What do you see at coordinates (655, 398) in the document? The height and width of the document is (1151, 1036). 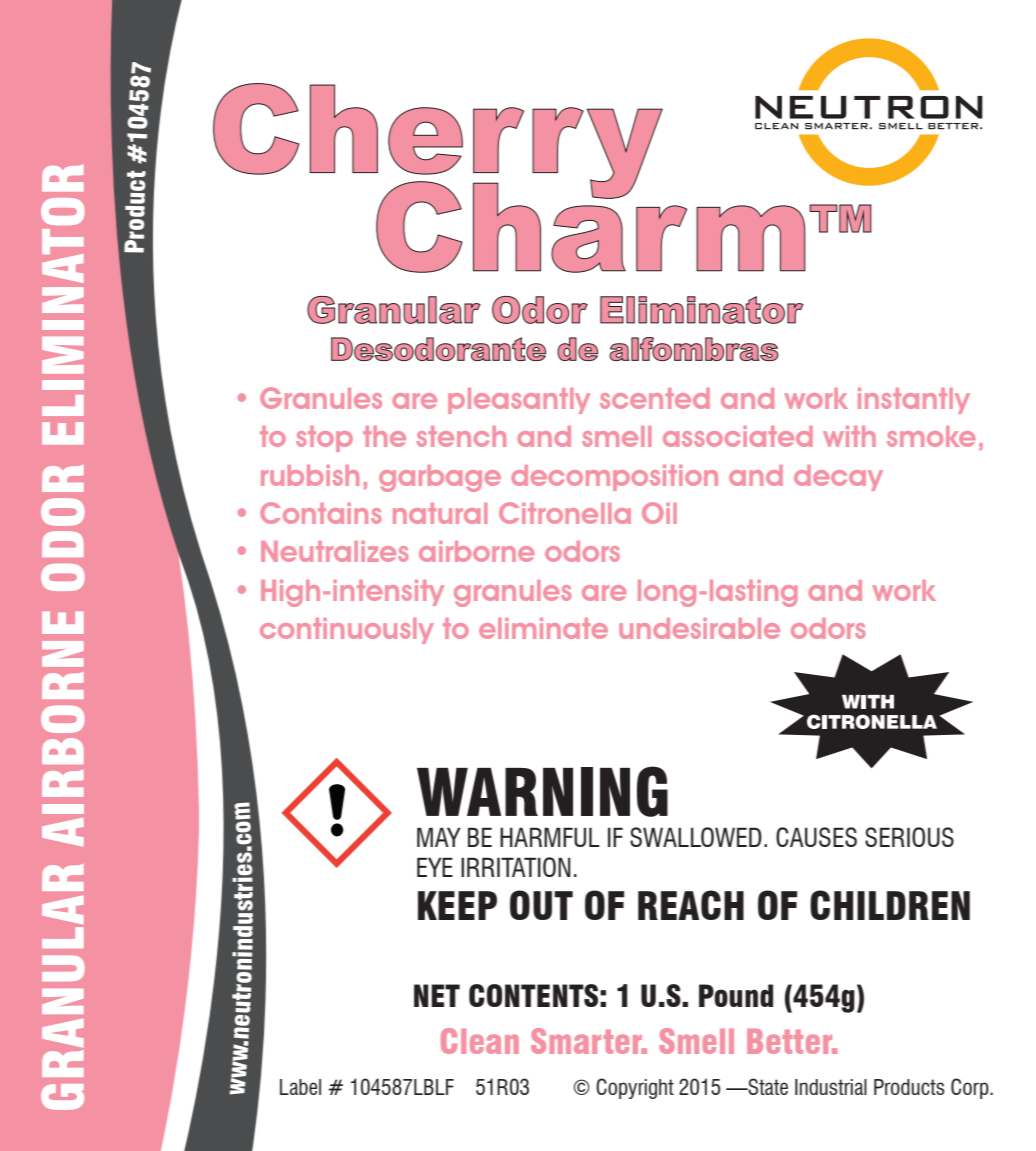 I see `scented` at bounding box center [655, 398].
